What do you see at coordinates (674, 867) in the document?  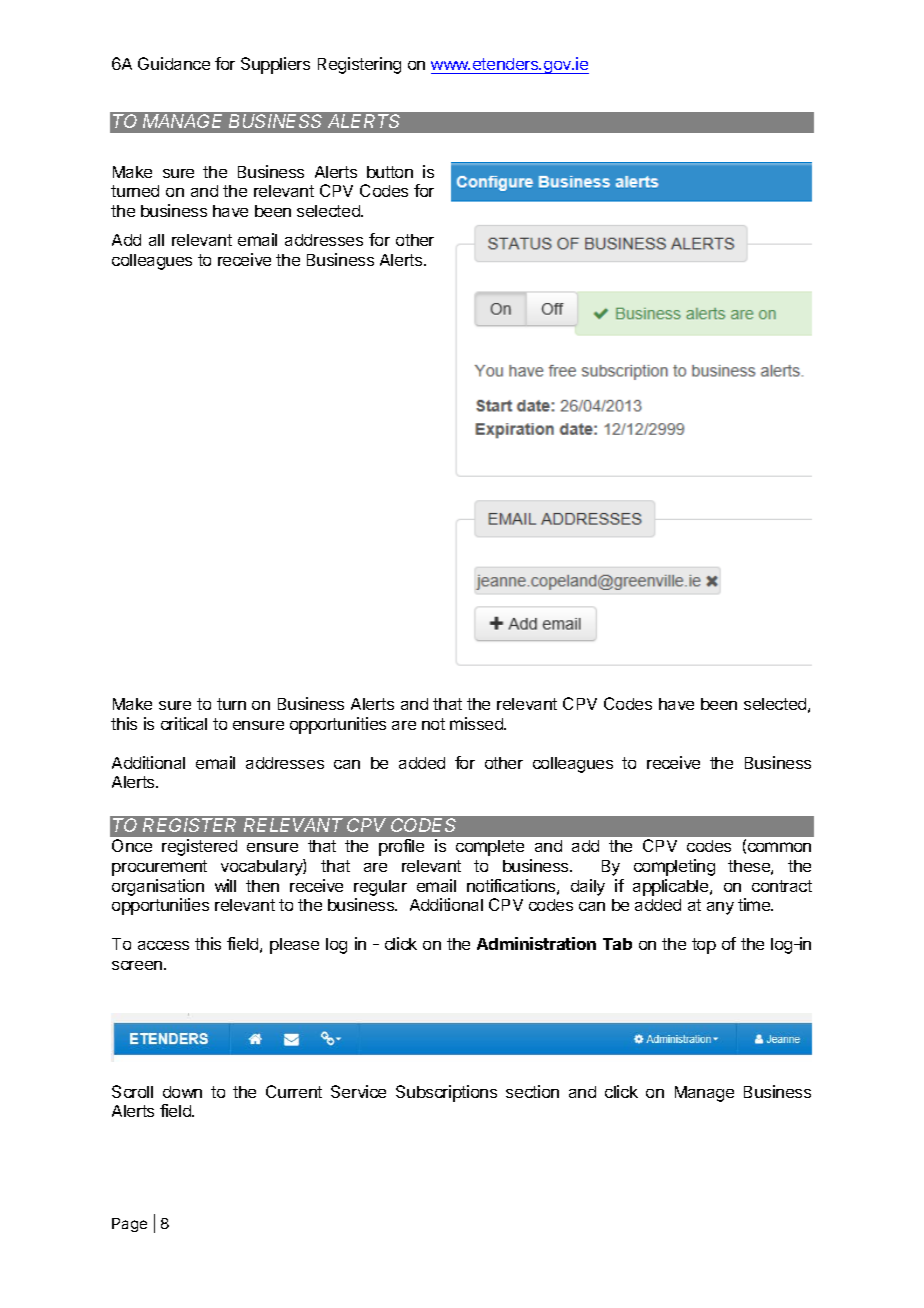 I see `completing` at bounding box center [674, 867].
